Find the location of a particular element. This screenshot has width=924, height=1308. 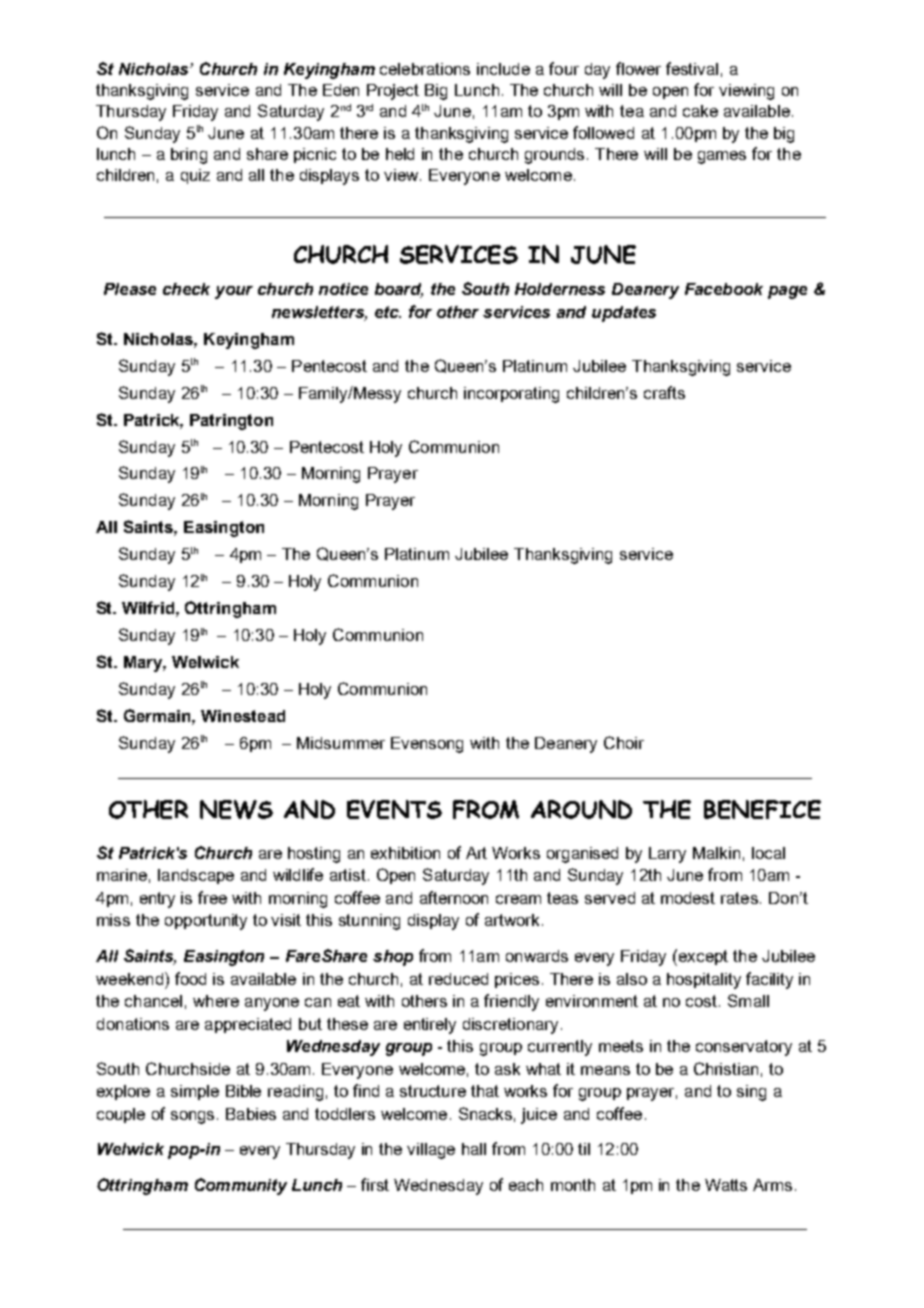

BENEFICE is located at coordinates (762, 809).
